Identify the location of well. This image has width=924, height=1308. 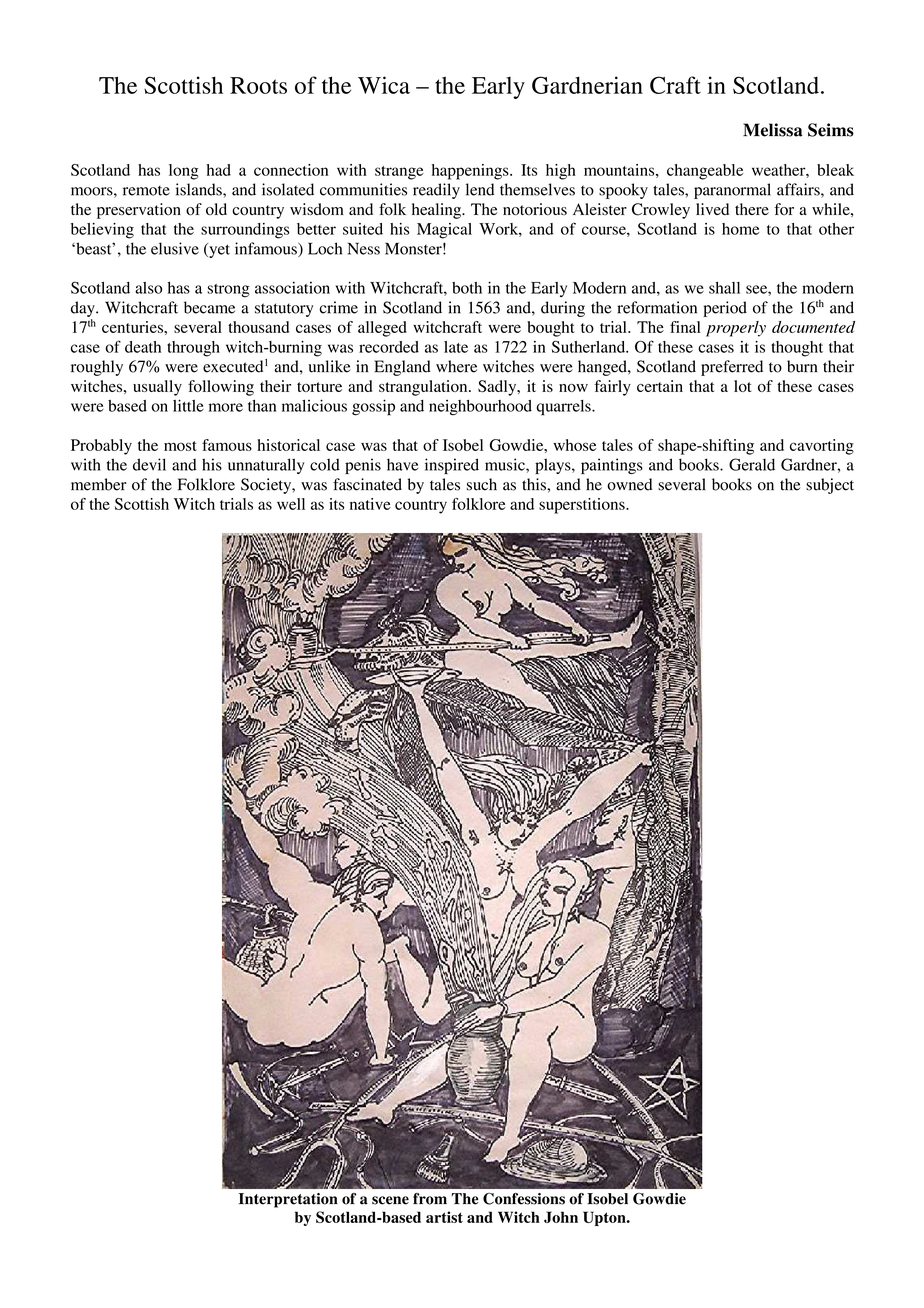
(291, 504).
